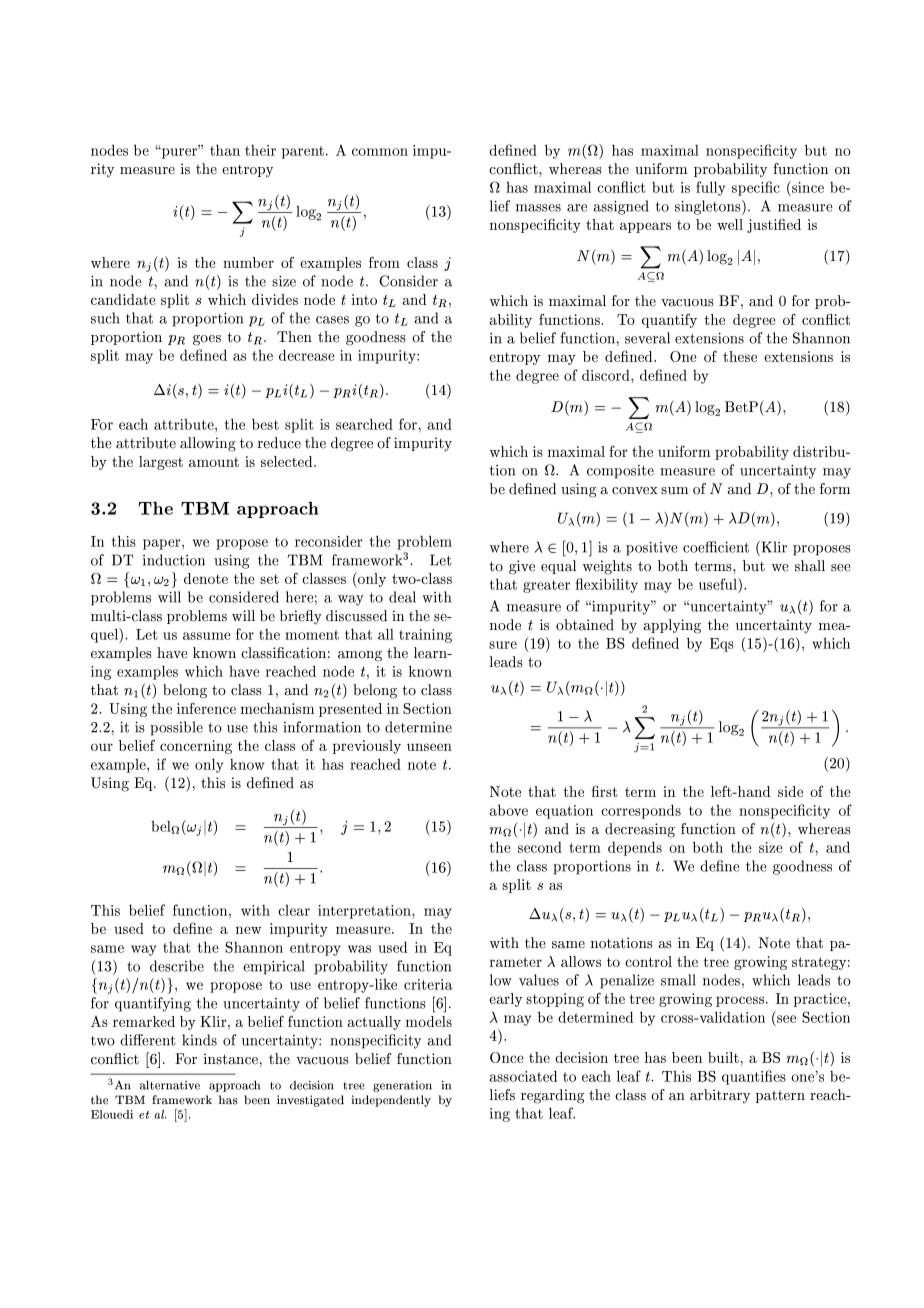  I want to click on than, so click(225, 150).
